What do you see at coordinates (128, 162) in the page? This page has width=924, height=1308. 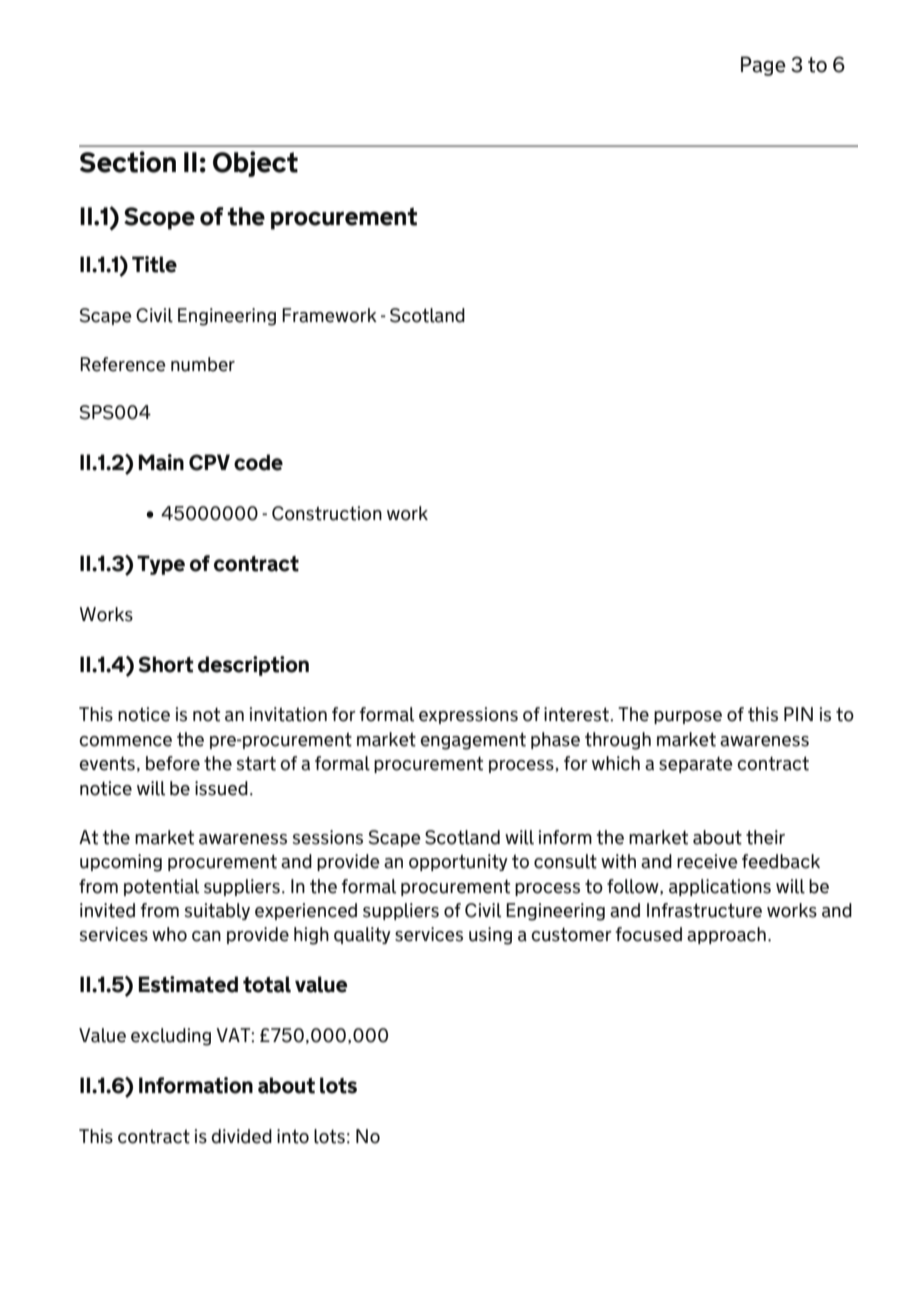 I see `Section` at bounding box center [128, 162].
